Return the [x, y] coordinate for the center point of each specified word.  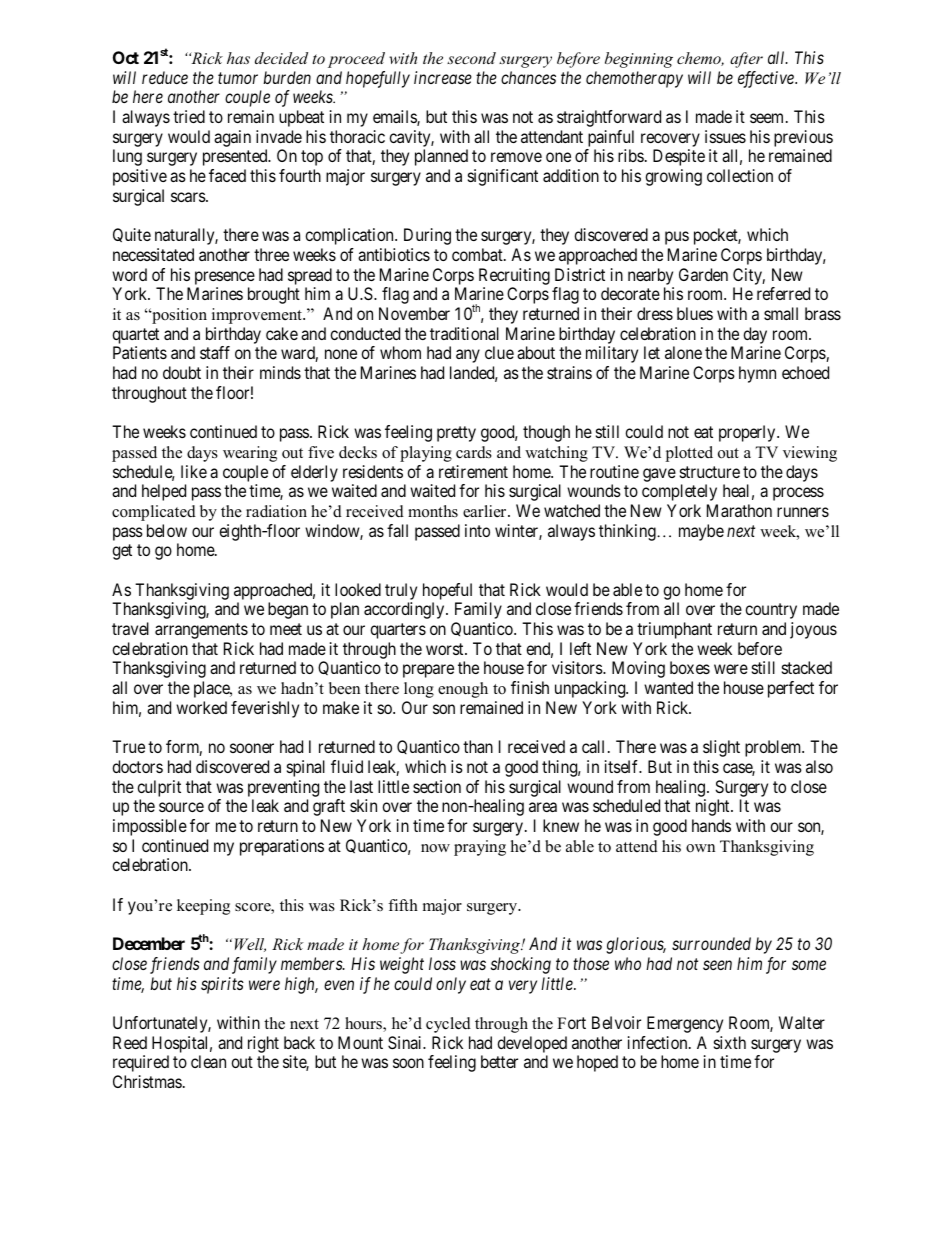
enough [463, 690]
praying [480, 848]
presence [225, 278]
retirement [473, 471]
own [700, 848]
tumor [238, 78]
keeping [203, 907]
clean [208, 1061]
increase [443, 77]
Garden [703, 274]
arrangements [201, 631]
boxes [690, 667]
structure [710, 472]
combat [478, 254]
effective [767, 79]
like [194, 471]
